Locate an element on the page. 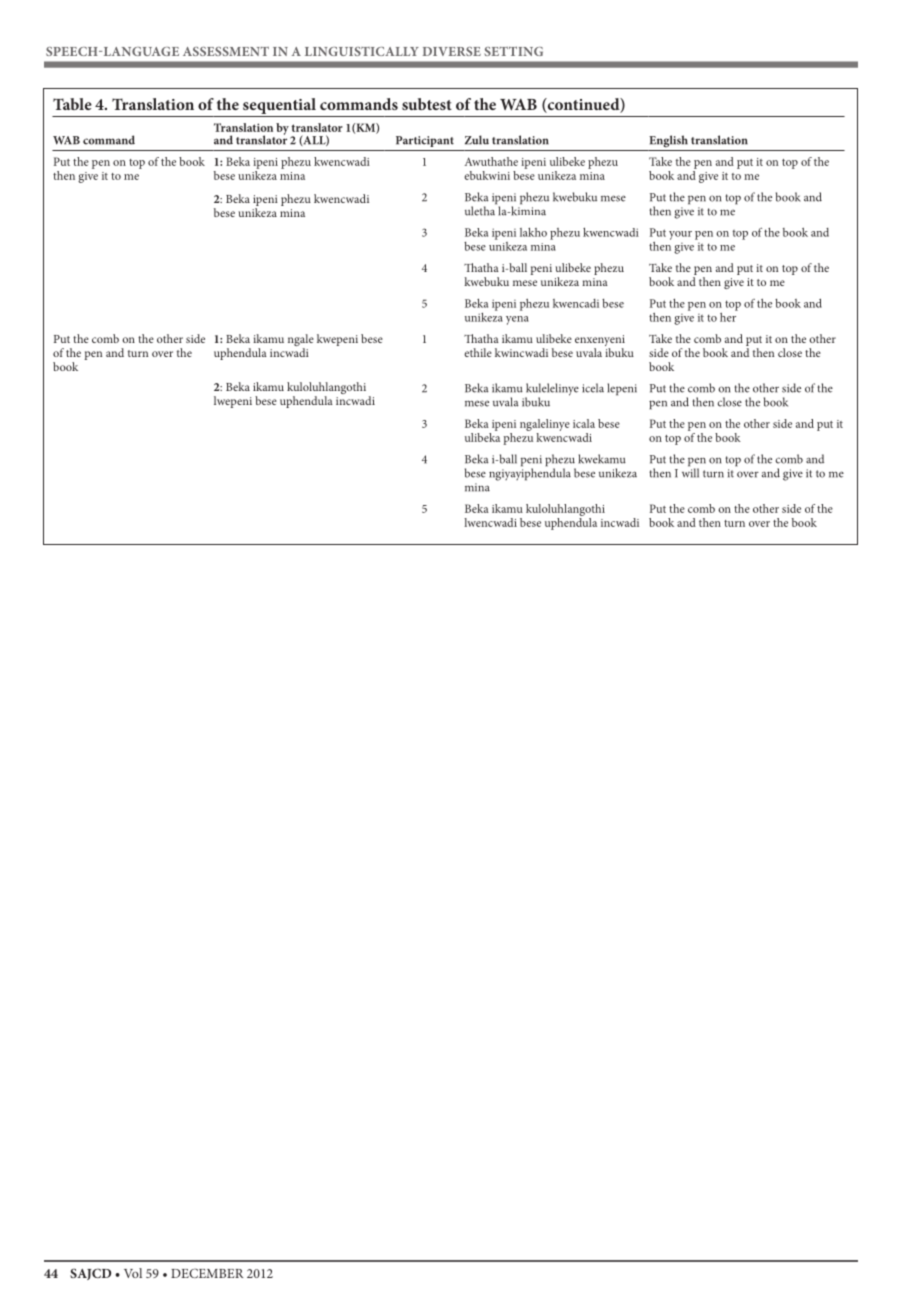 The width and height of the document is (924, 1308). English is located at coordinates (668, 141).
